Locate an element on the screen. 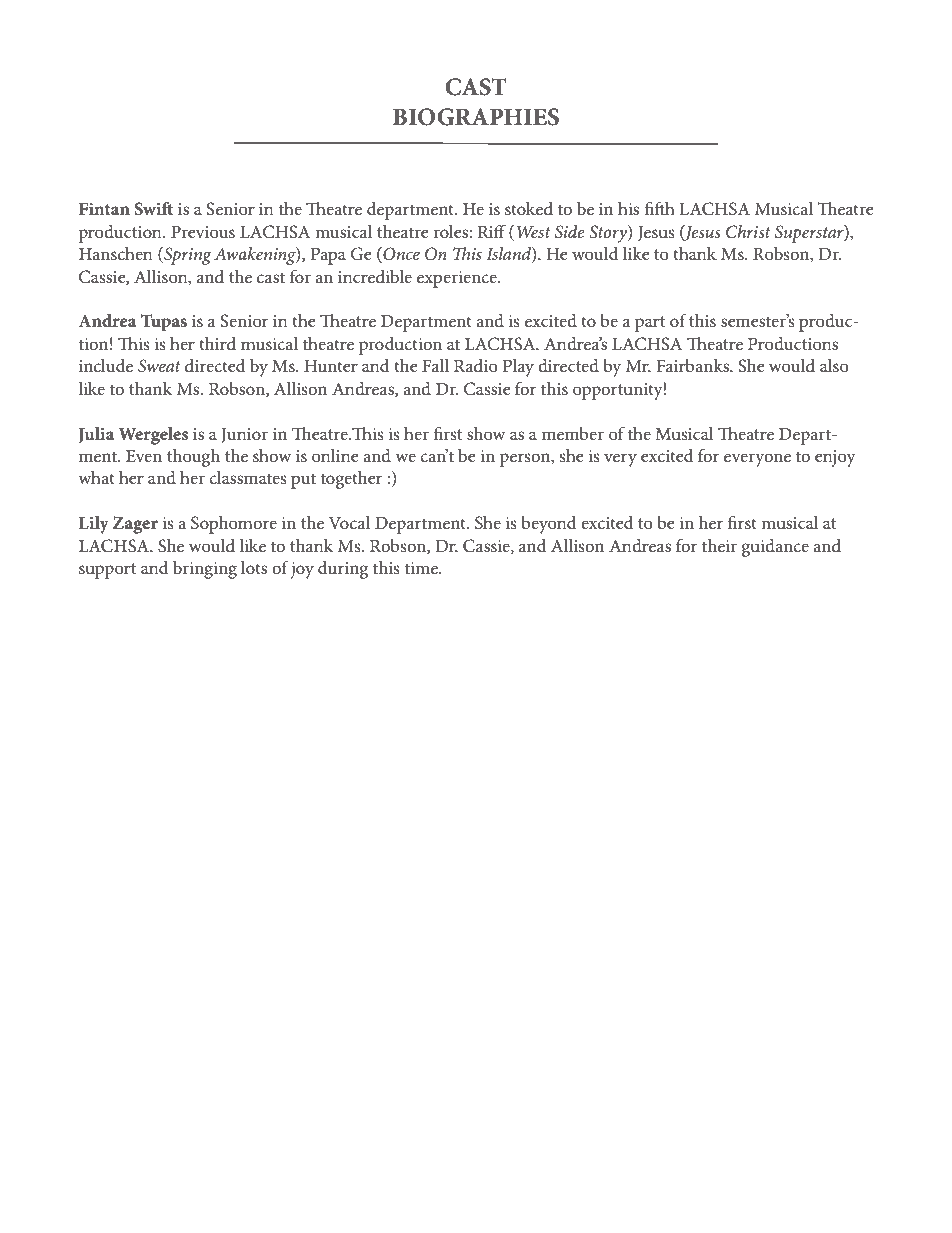 This screenshot has height=1233, width=952. BIOGRAPHIES is located at coordinates (476, 117).
